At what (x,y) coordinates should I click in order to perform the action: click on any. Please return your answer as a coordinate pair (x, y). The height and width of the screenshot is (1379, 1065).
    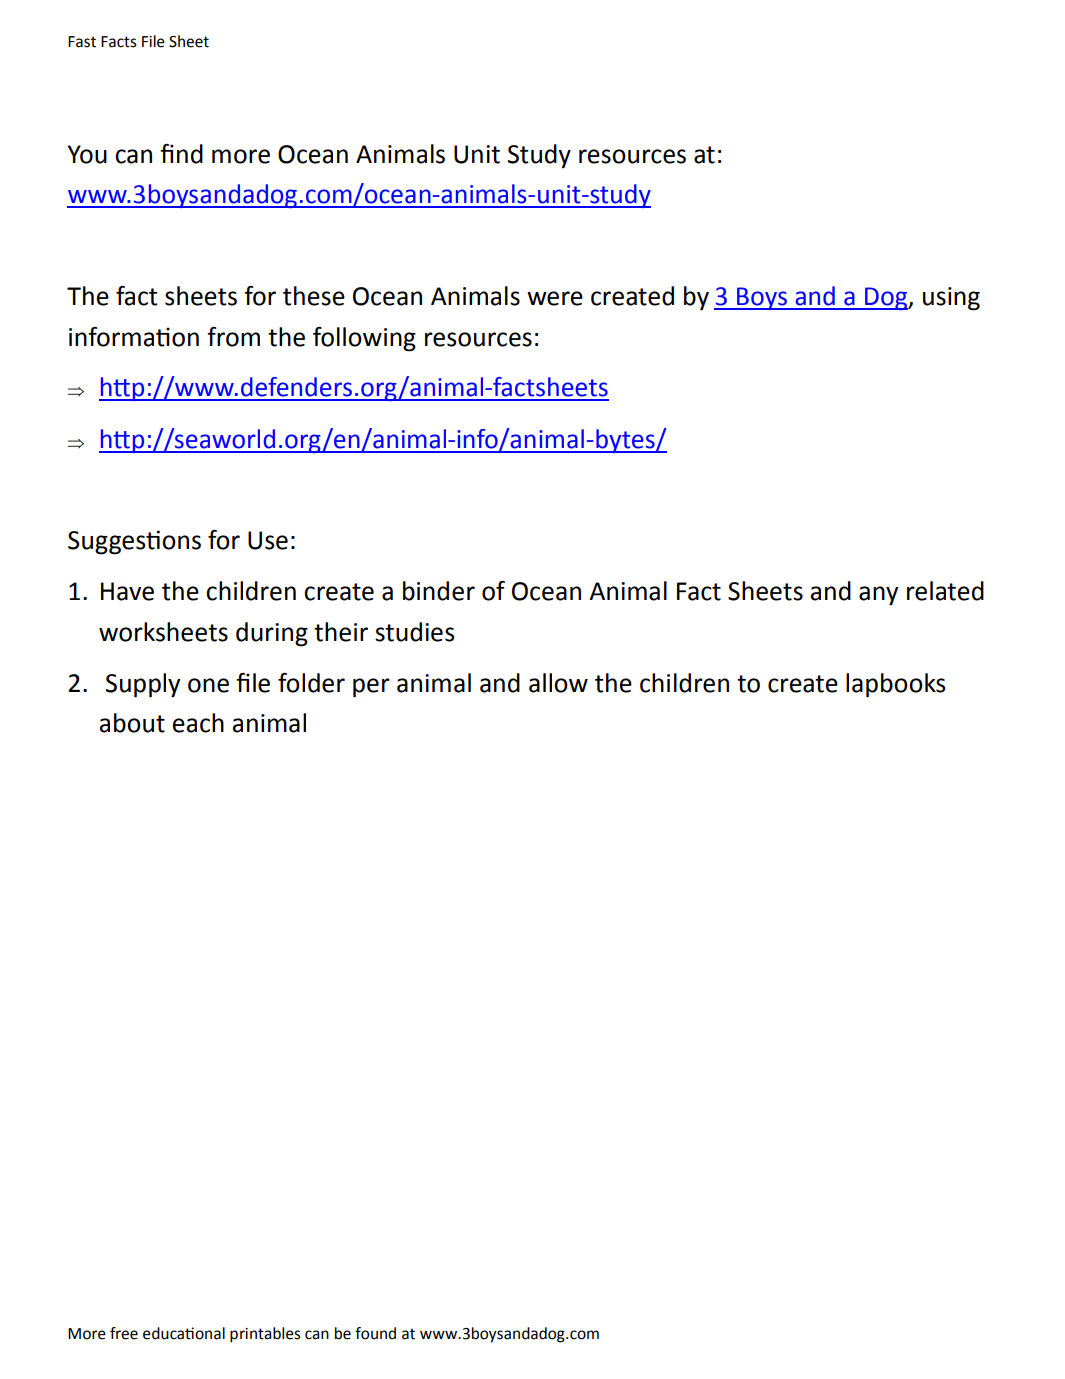
    Looking at the image, I should click on (878, 596).
